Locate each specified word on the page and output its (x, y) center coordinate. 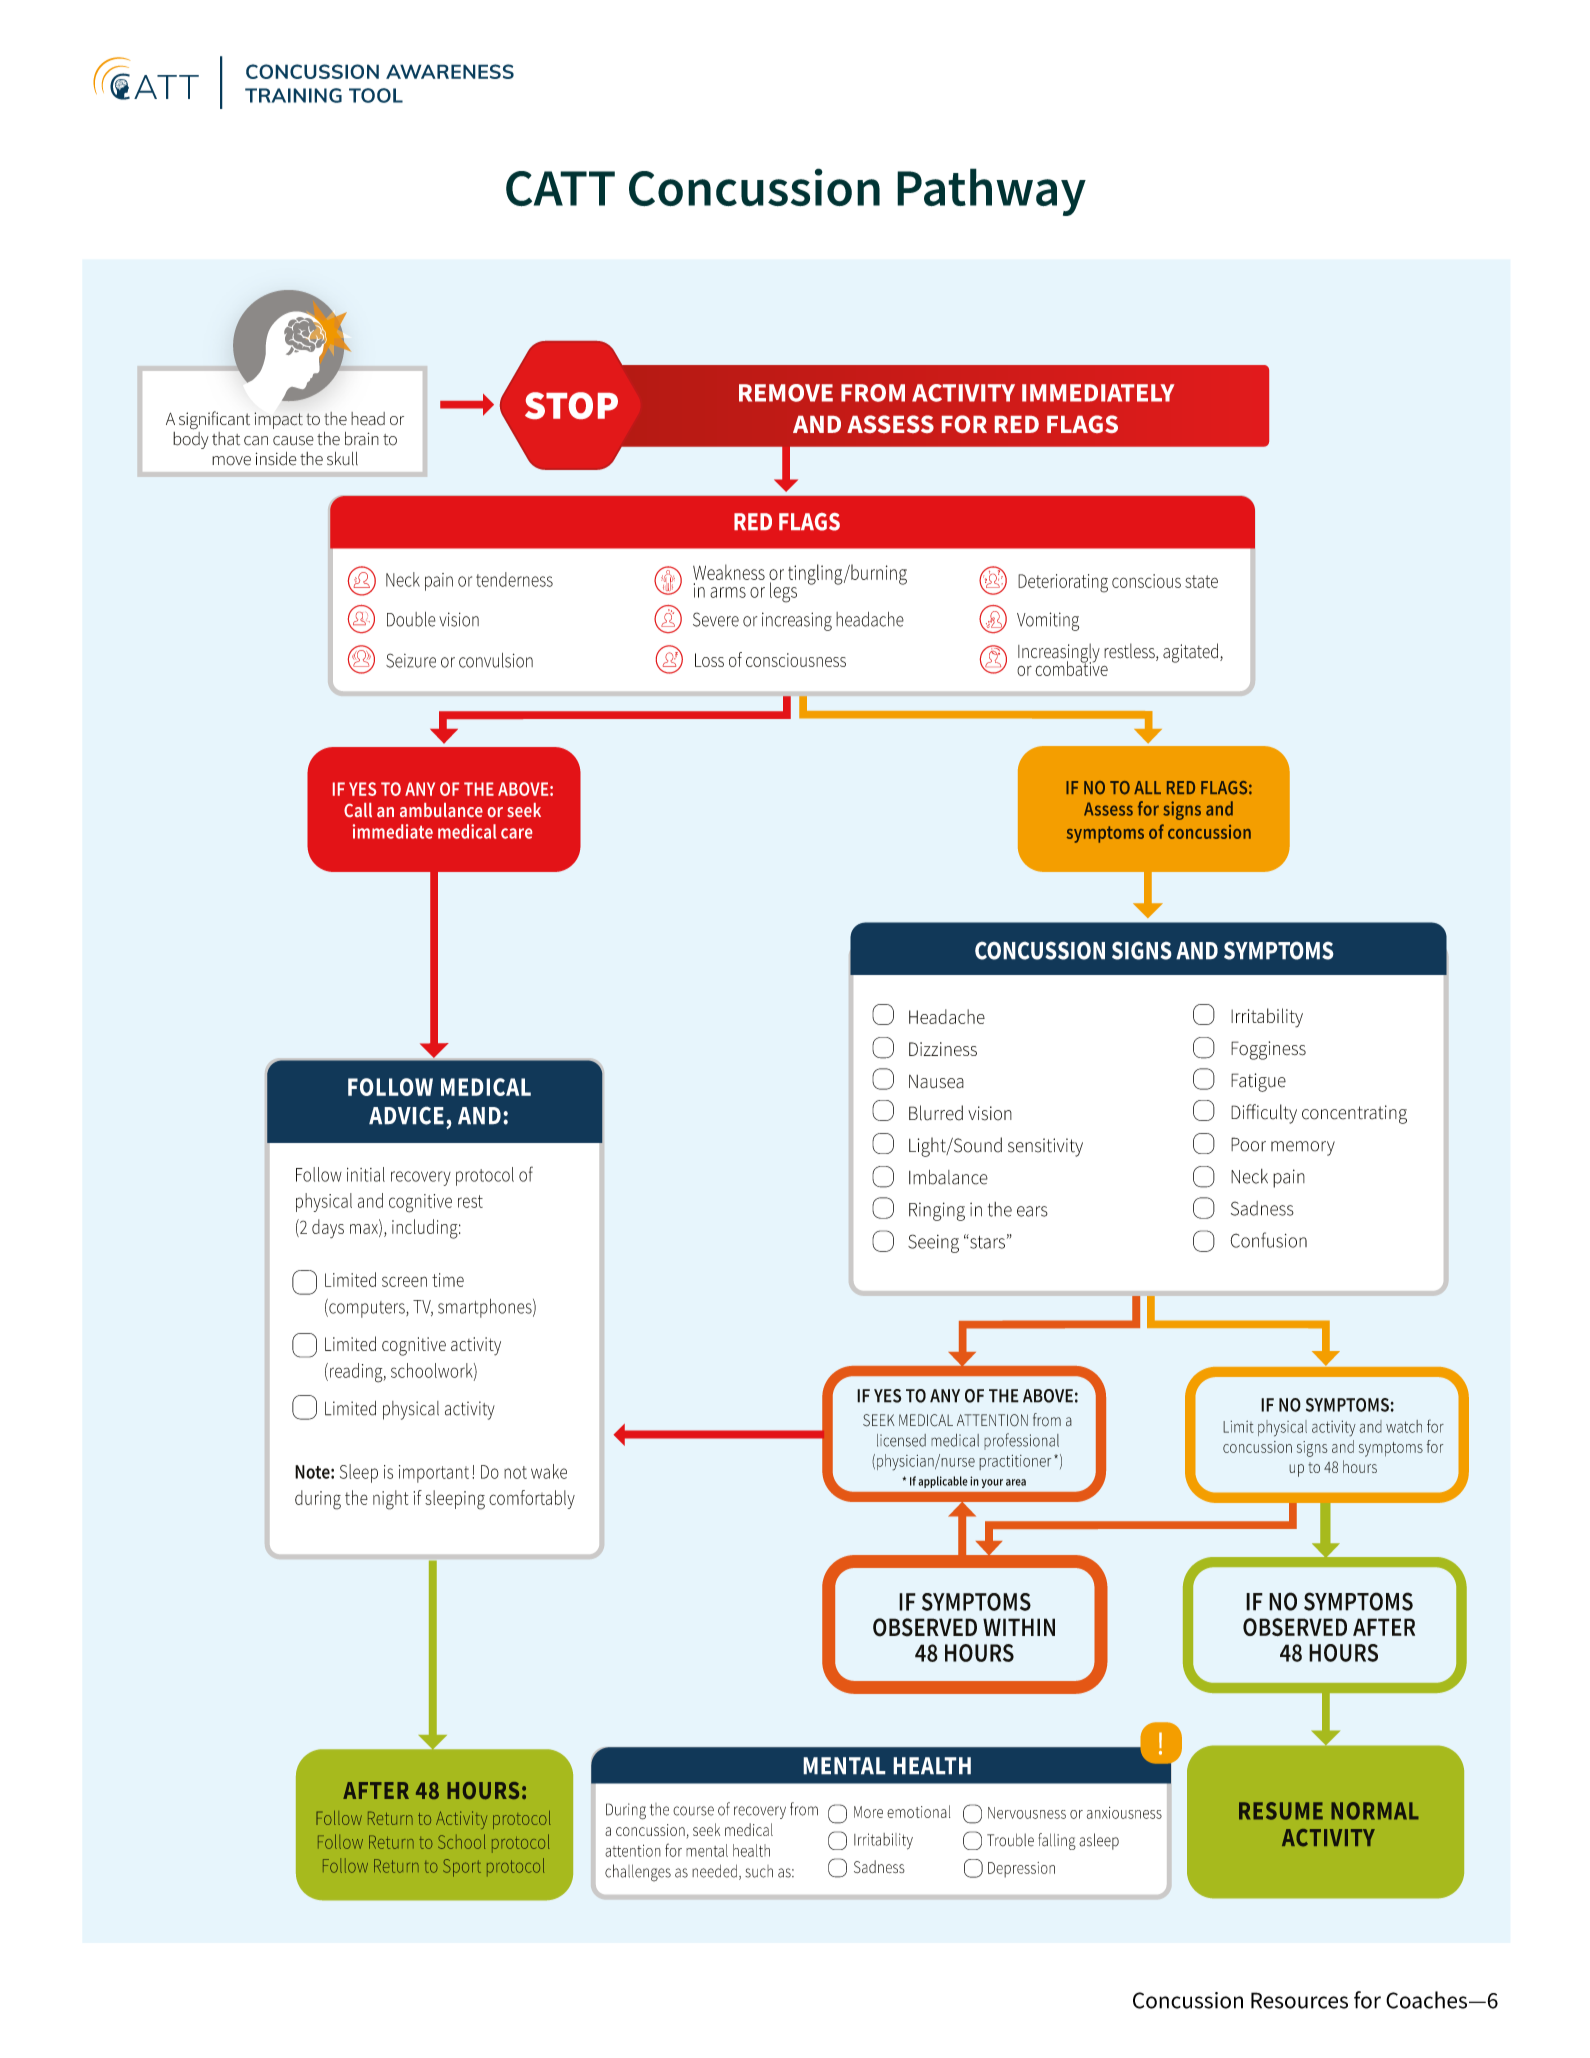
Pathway (991, 192)
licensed (901, 1440)
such (759, 1871)
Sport (462, 1868)
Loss (709, 660)
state (1201, 581)
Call (358, 810)
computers (367, 1308)
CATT (560, 189)
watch (1404, 1426)
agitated (1190, 653)
